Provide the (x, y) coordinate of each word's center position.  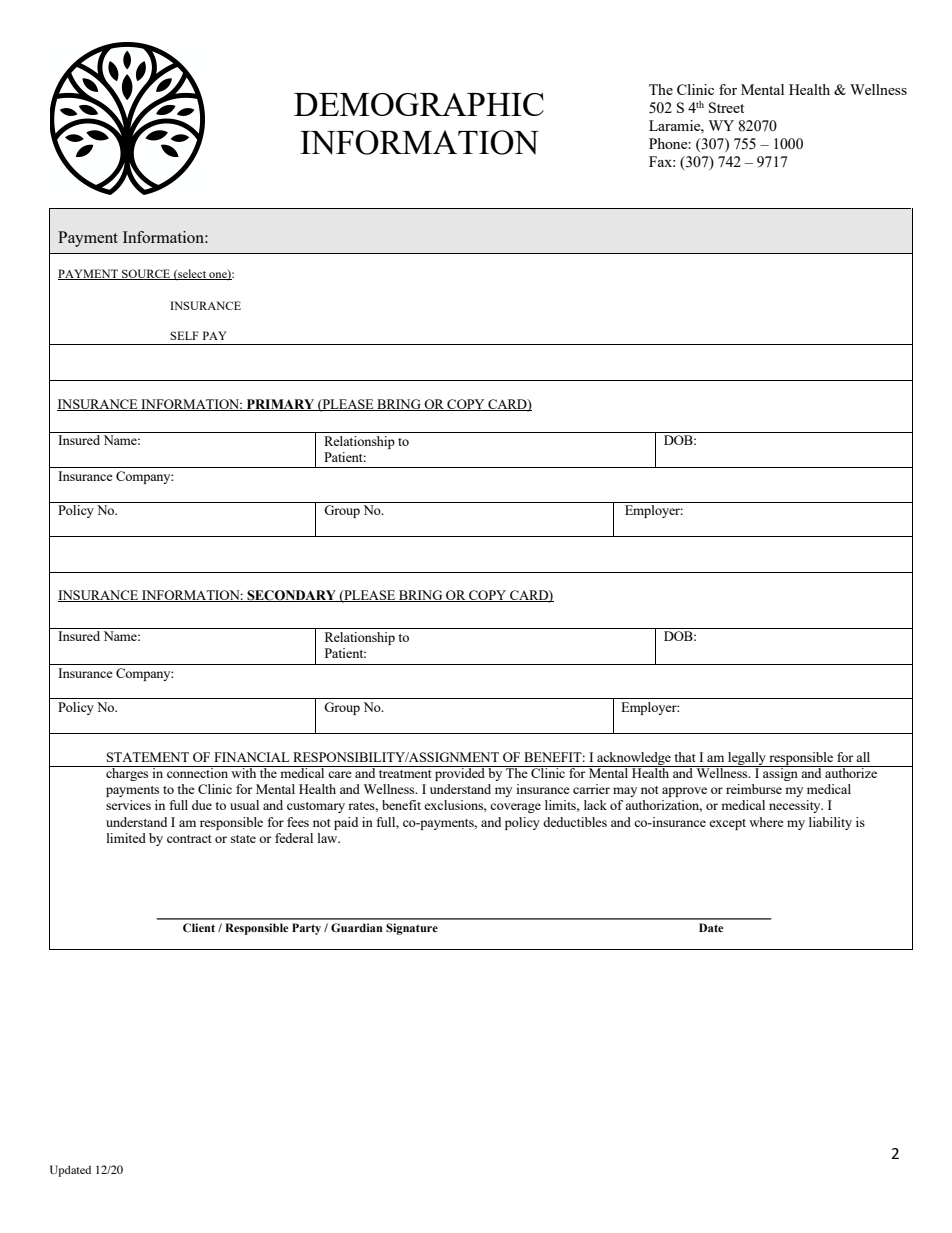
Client (199, 927)
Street (726, 107)
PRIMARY (281, 405)
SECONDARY (291, 596)
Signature (412, 929)
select (192, 274)
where (766, 822)
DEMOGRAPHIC (419, 104)
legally (747, 759)
